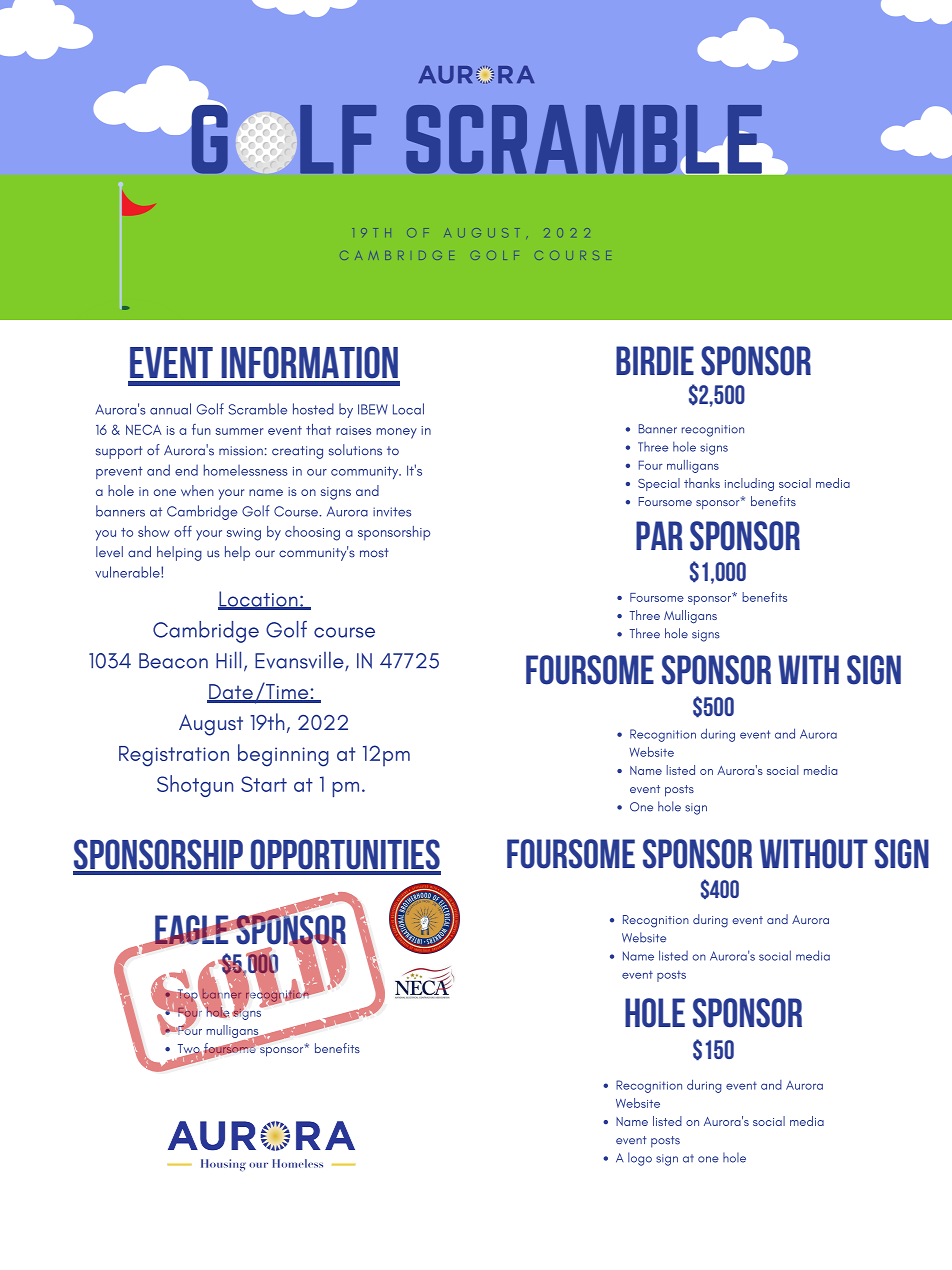  What do you see at coordinates (396, 433) in the screenshot?
I see `money` at bounding box center [396, 433].
